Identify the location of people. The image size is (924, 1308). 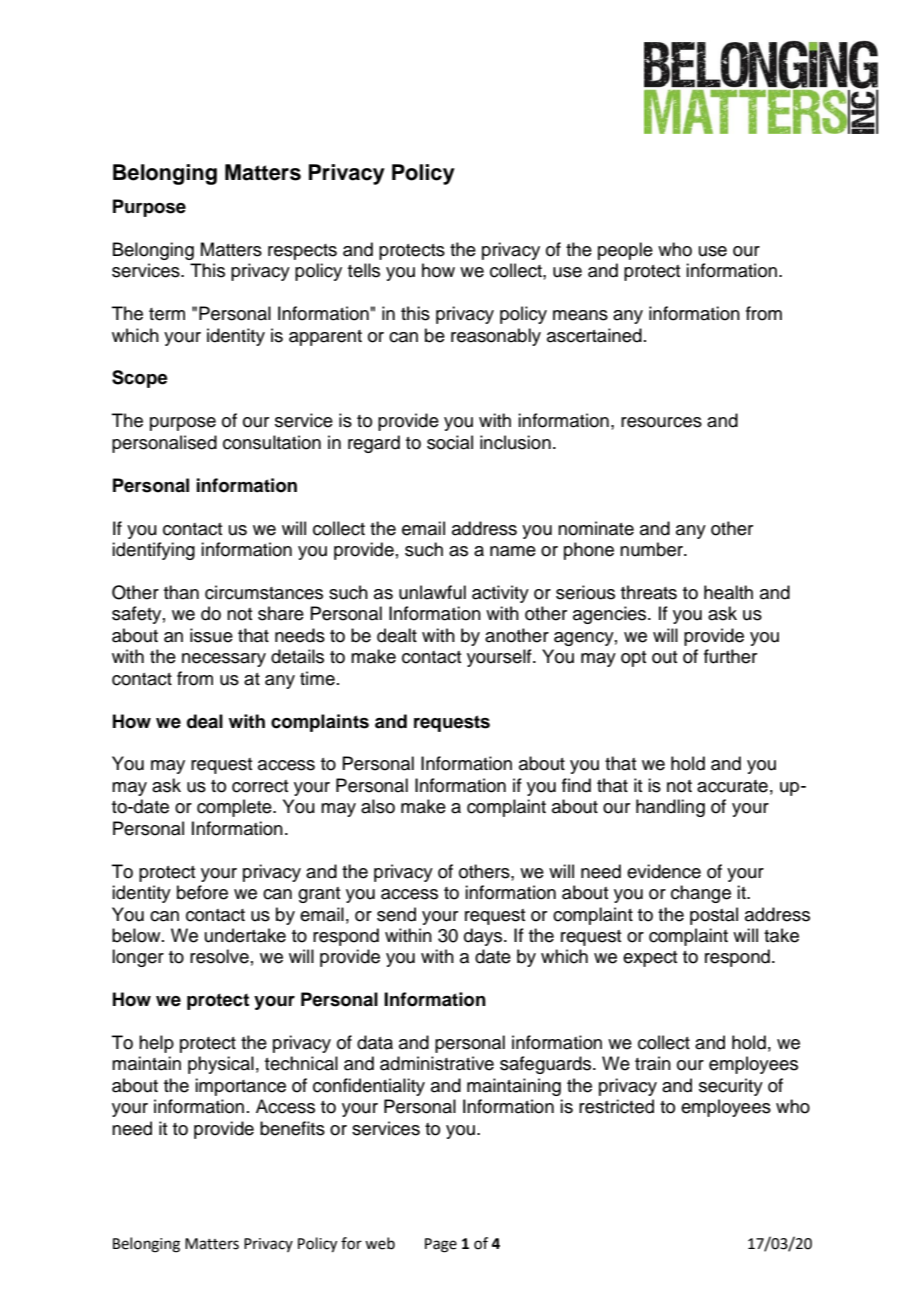
(625, 251).
